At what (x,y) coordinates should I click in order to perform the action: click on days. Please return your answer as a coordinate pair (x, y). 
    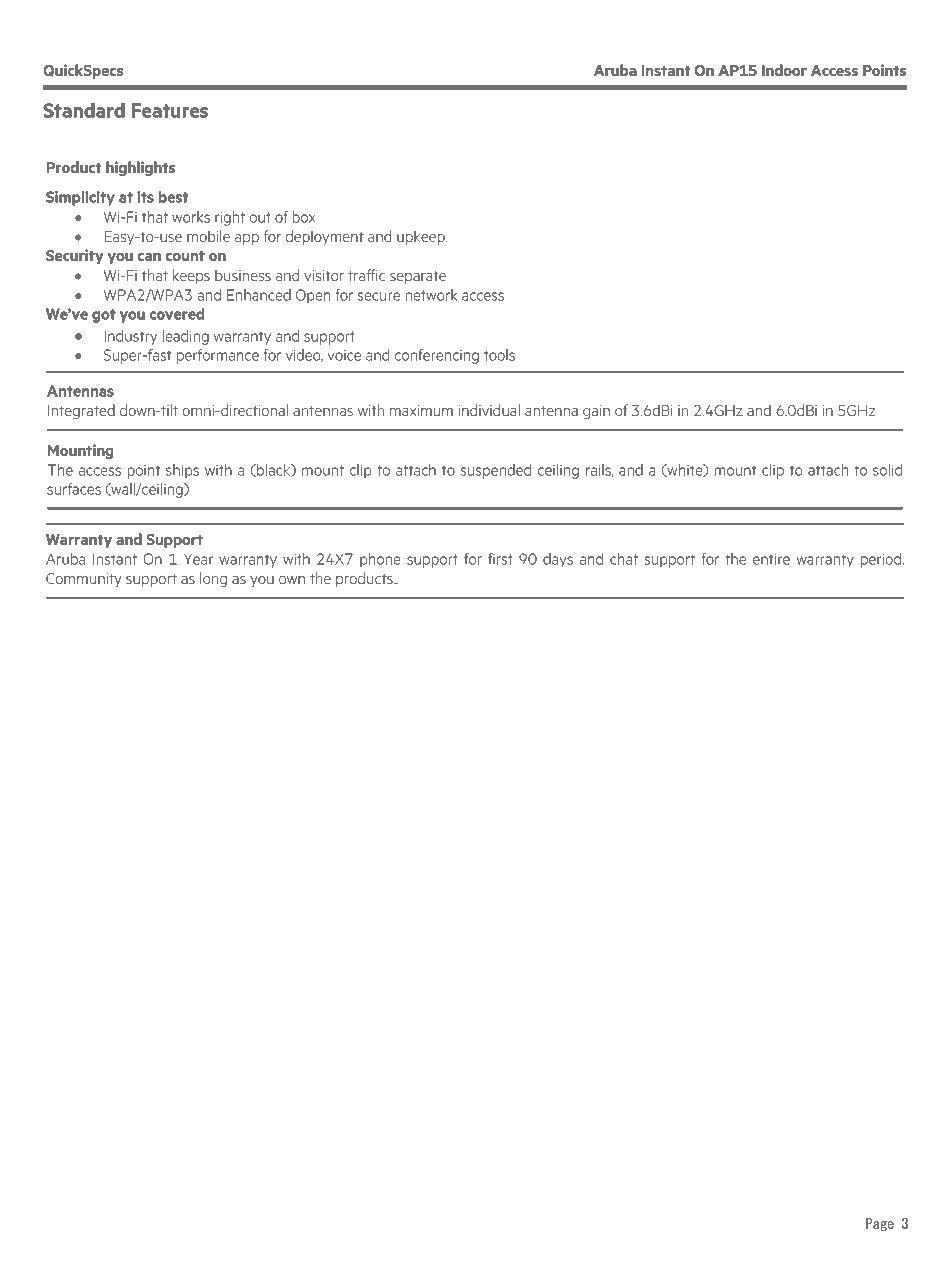
    Looking at the image, I should click on (558, 560).
